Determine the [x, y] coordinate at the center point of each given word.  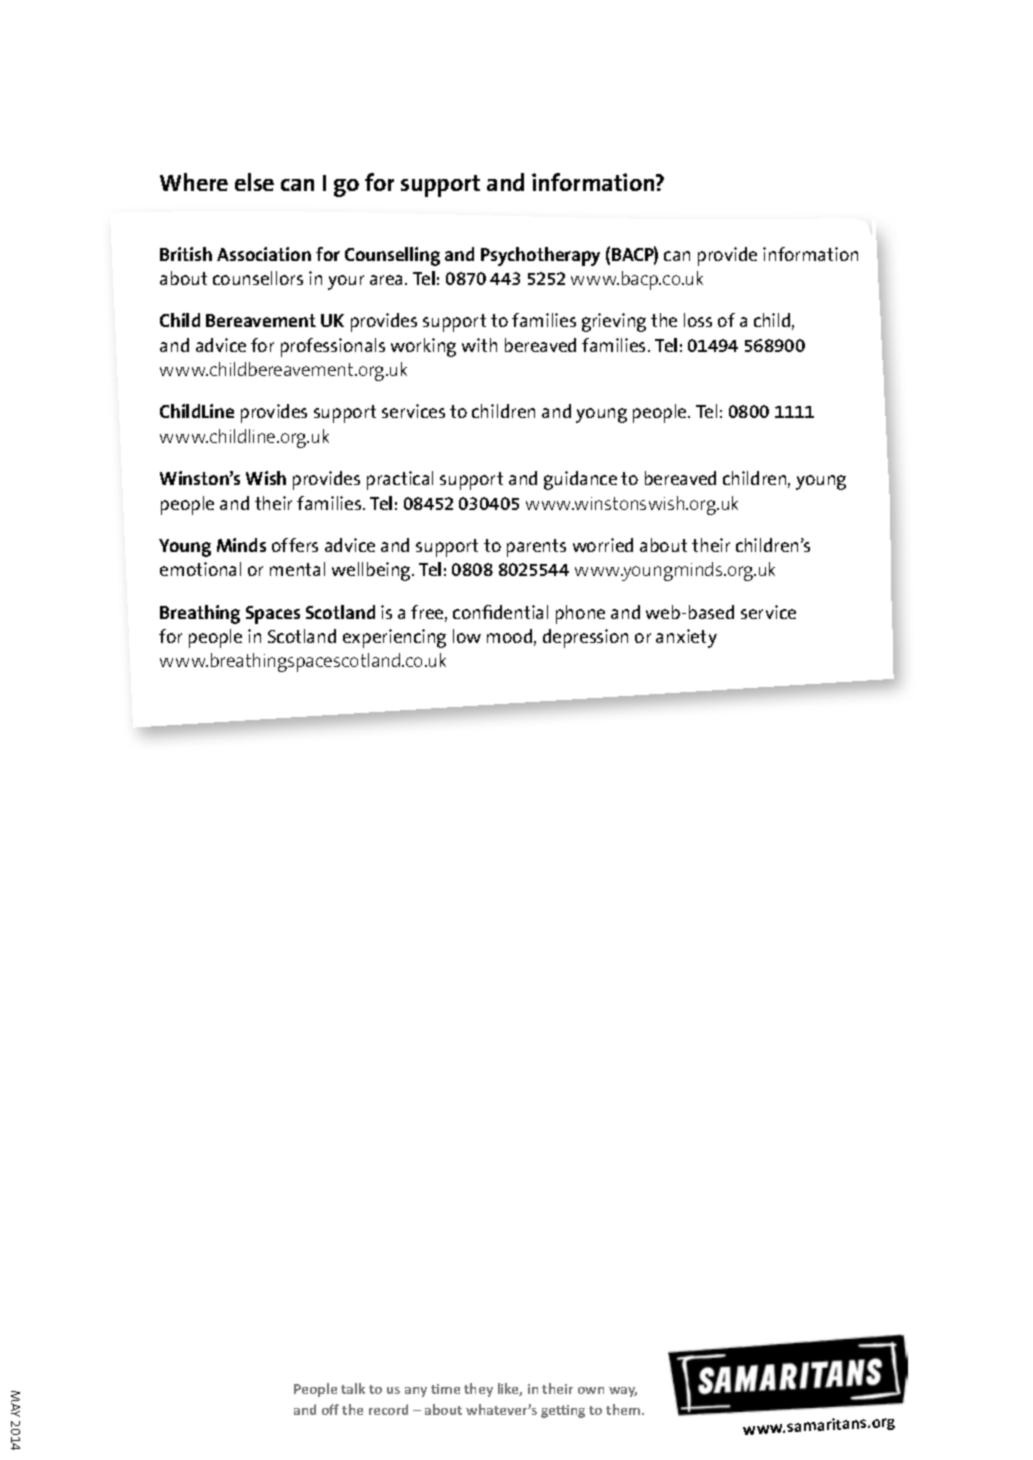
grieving [614, 322]
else [254, 182]
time [445, 1389]
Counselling [392, 256]
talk [353, 1388]
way [623, 1392]
